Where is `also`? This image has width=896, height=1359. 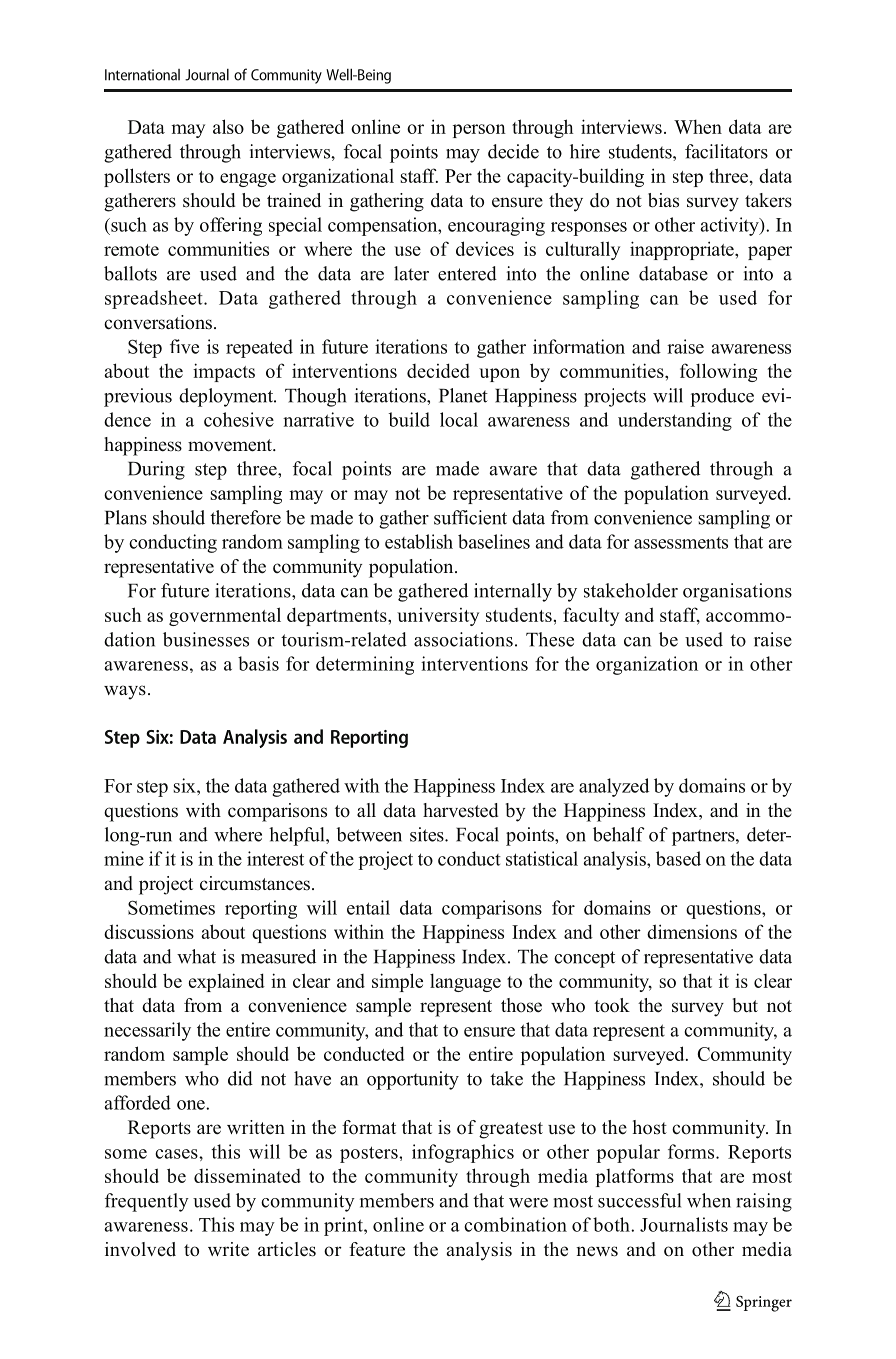
also is located at coordinates (228, 126).
